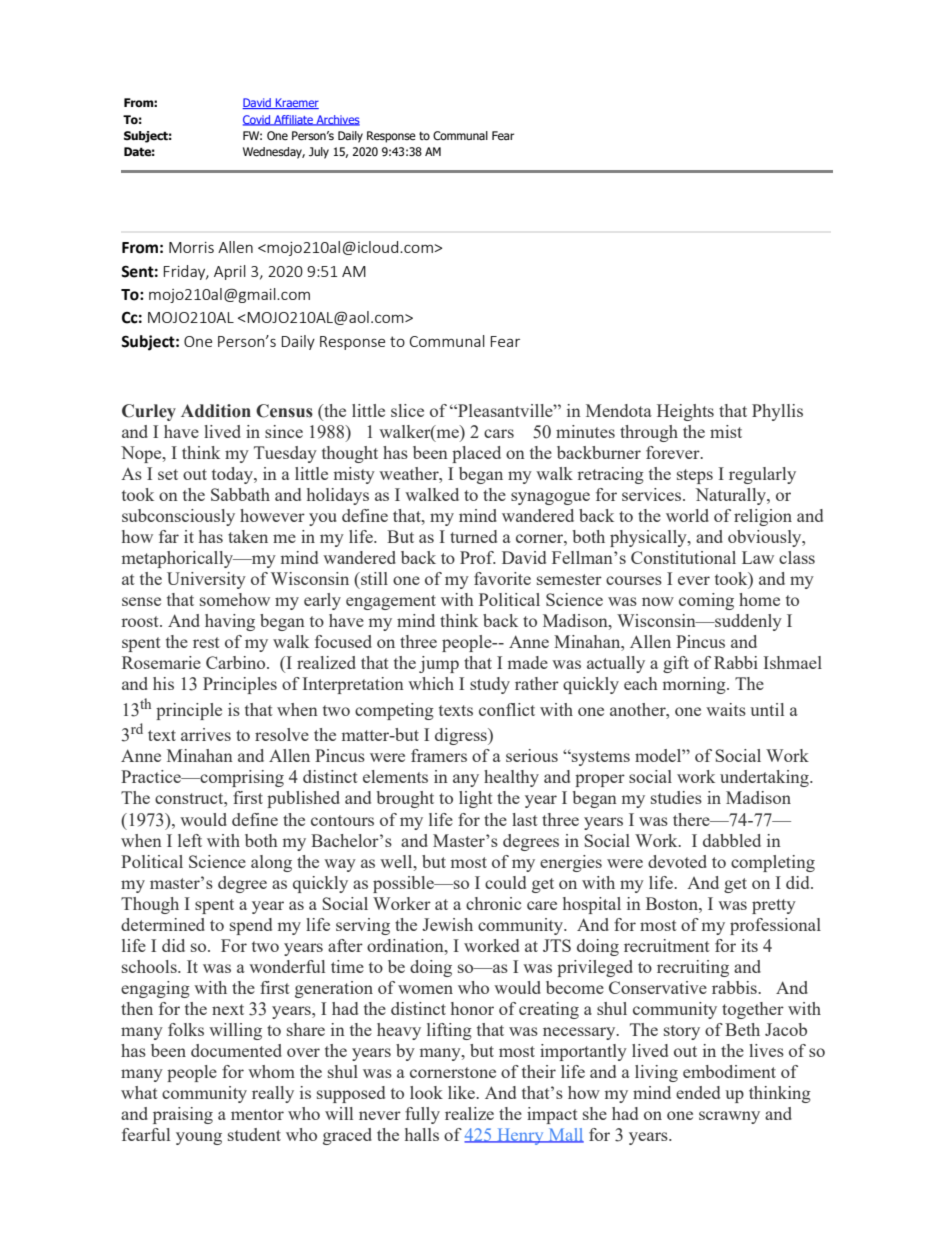 This screenshot has height=1233, width=952. What do you see at coordinates (706, 601) in the screenshot?
I see `coming` at bounding box center [706, 601].
